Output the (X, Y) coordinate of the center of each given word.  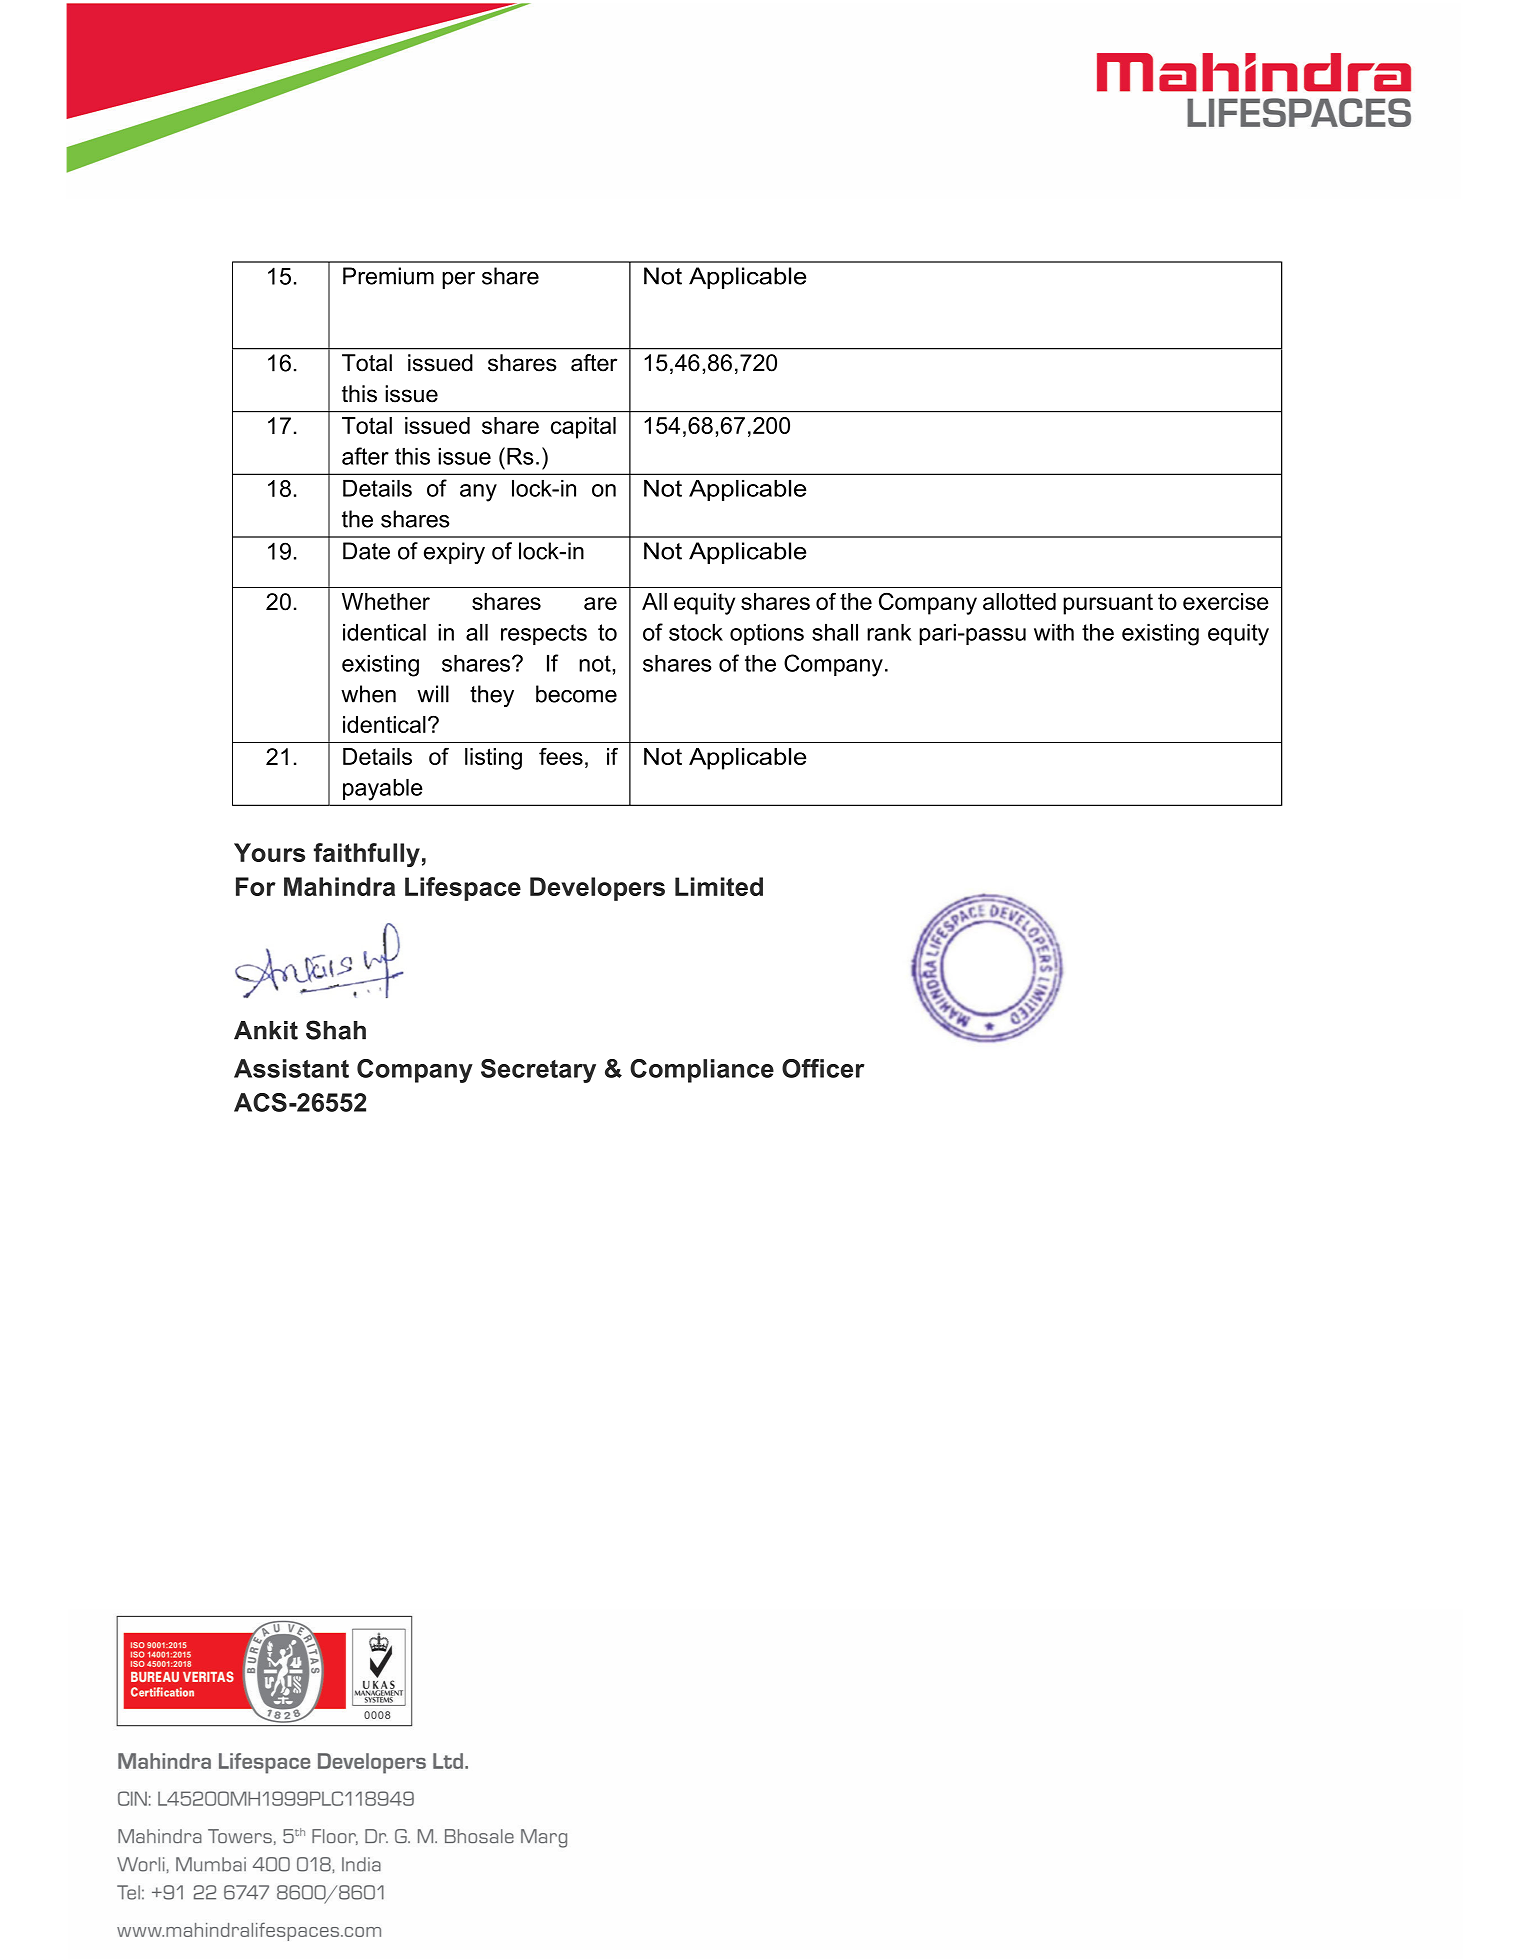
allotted (1019, 601)
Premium (388, 276)
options (767, 634)
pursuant (1108, 604)
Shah (336, 1030)
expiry (454, 553)
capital (583, 428)
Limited (719, 886)
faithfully (367, 855)
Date (366, 551)
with (1054, 632)
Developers (597, 889)
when (368, 694)
